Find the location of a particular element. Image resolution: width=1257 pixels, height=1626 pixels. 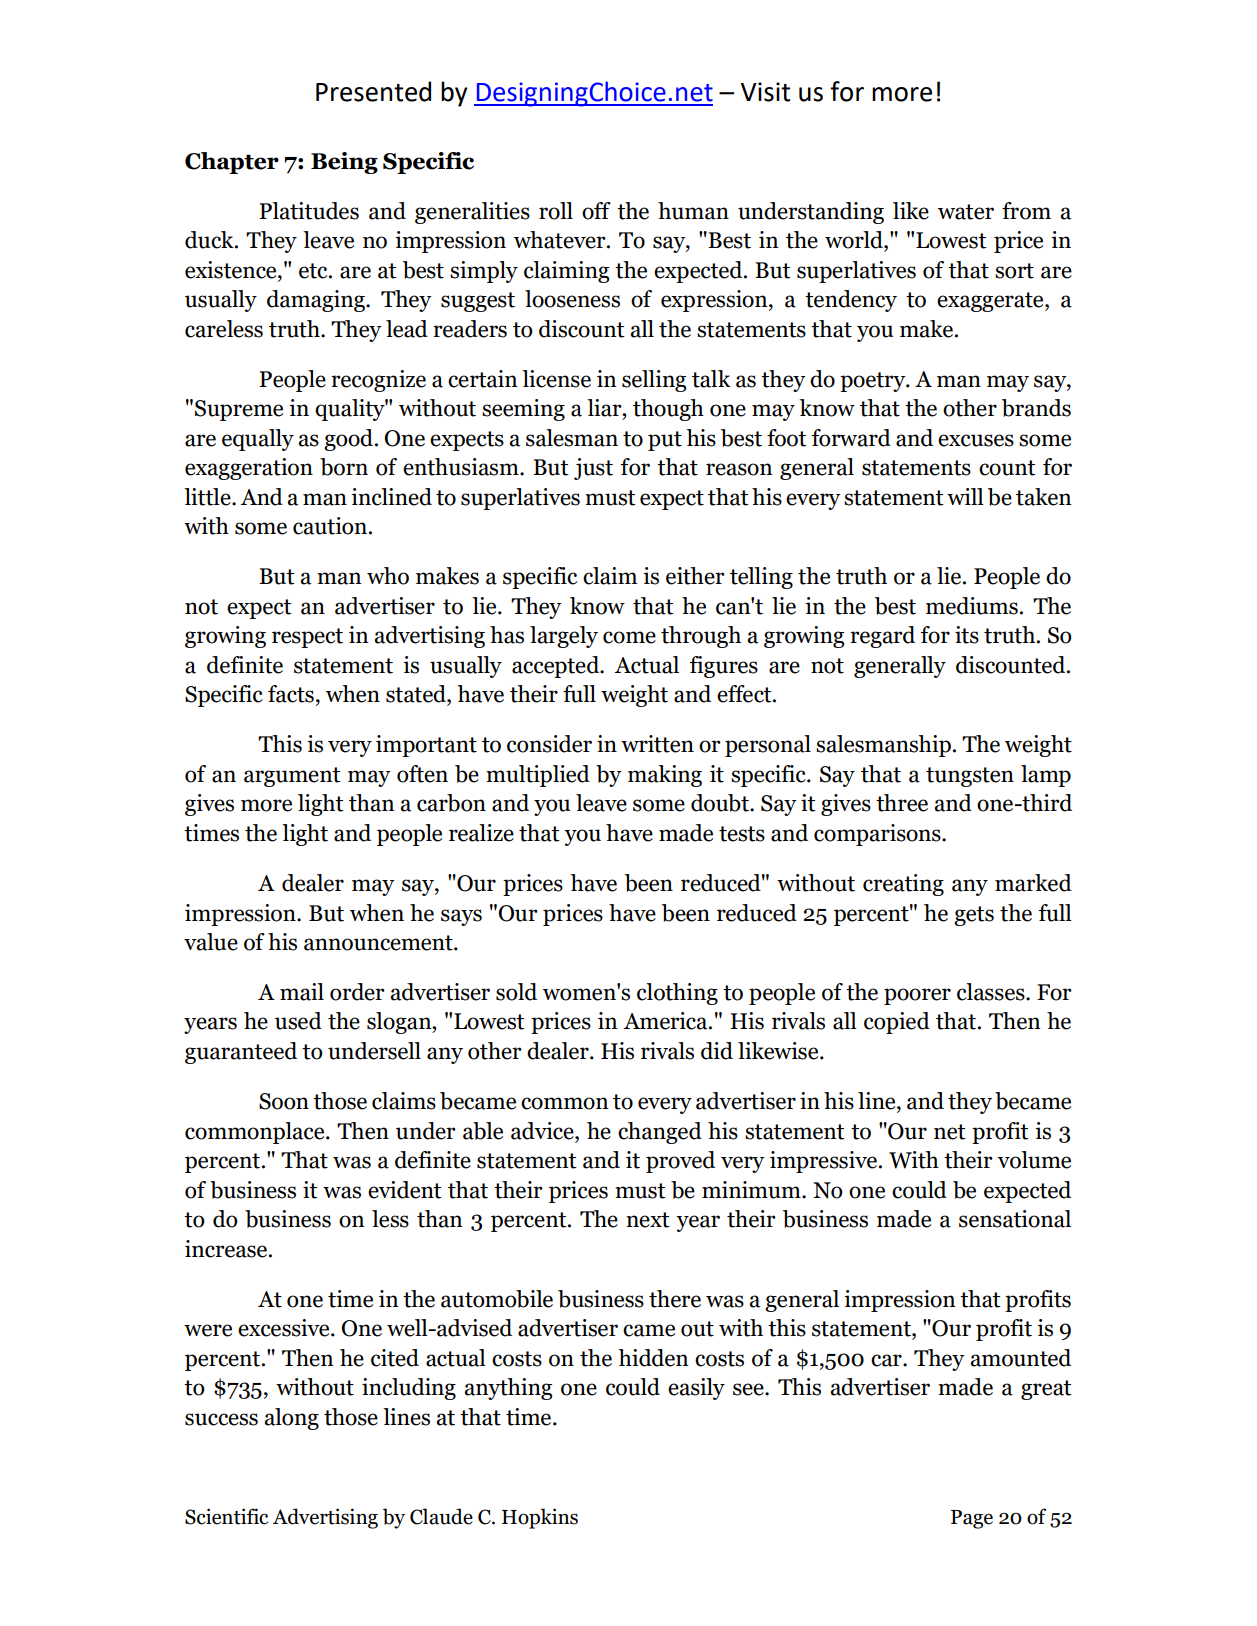

along is located at coordinates (291, 1419).
